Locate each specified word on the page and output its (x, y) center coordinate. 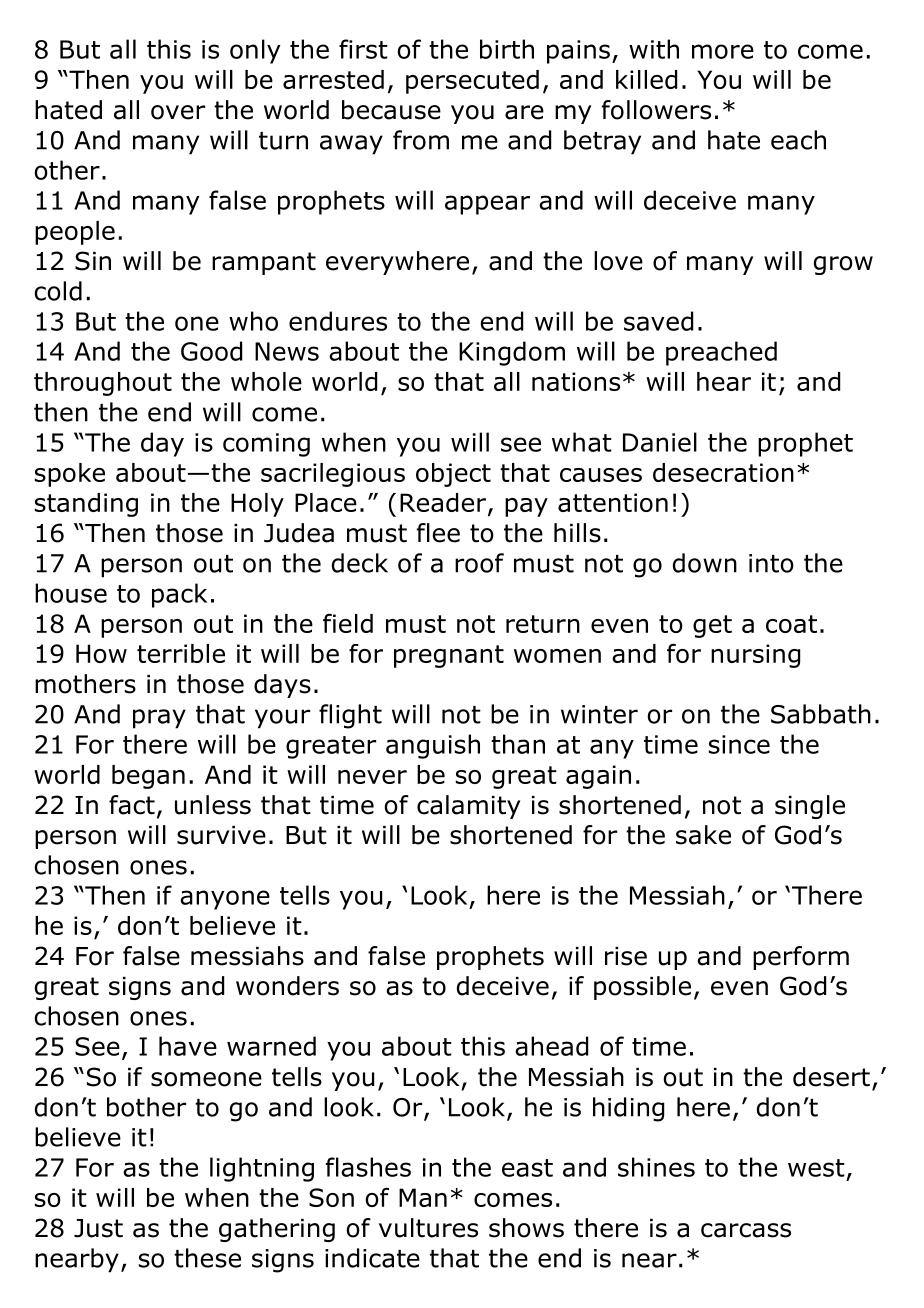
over (178, 112)
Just (98, 1228)
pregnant (449, 656)
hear (724, 381)
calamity (468, 807)
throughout (103, 384)
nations (576, 381)
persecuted (472, 82)
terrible (181, 653)
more (723, 51)
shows (526, 1228)
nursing (755, 656)
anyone (225, 900)
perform (801, 958)
